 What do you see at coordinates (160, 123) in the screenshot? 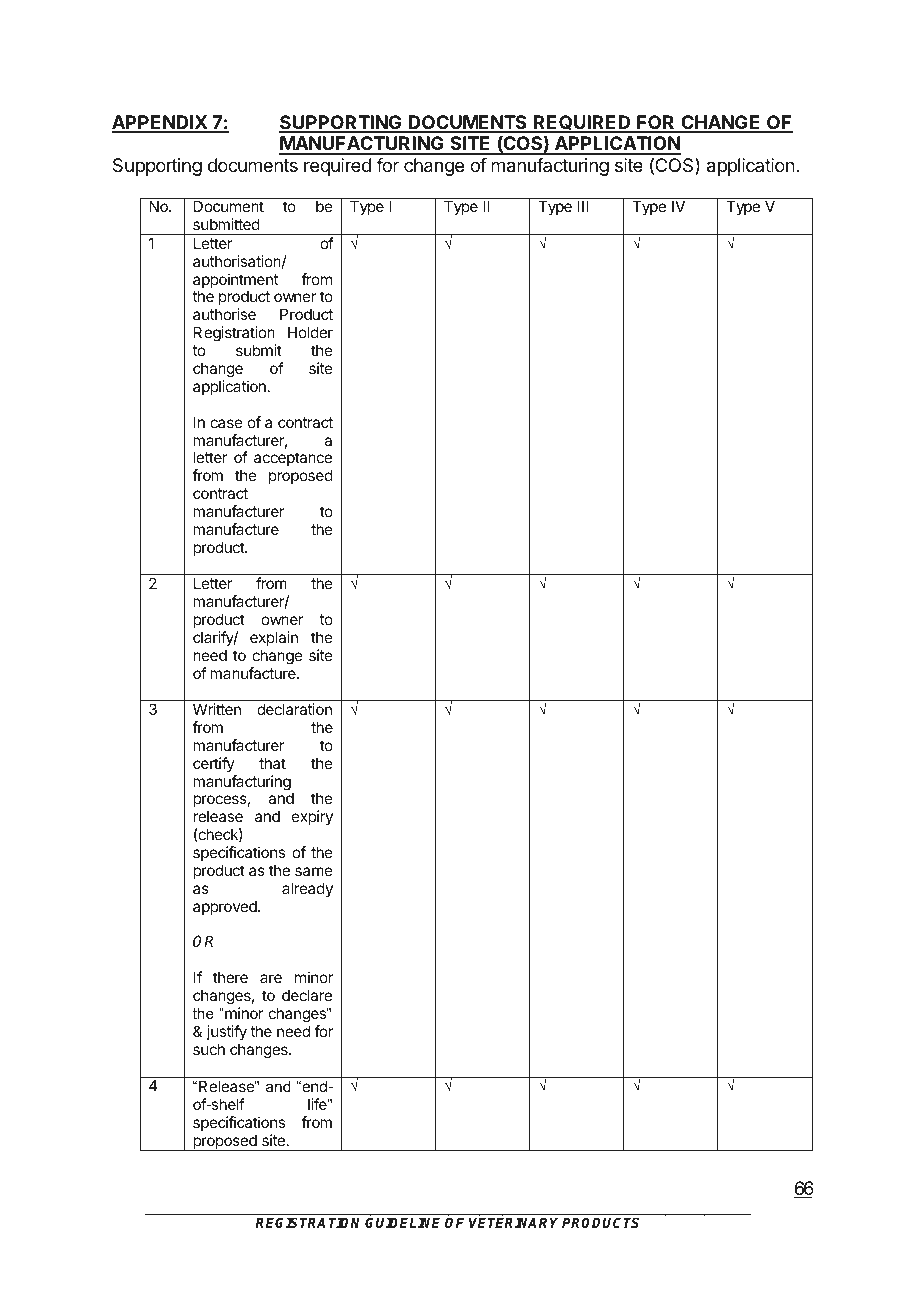
I see `APPENDIX` at bounding box center [160, 123].
